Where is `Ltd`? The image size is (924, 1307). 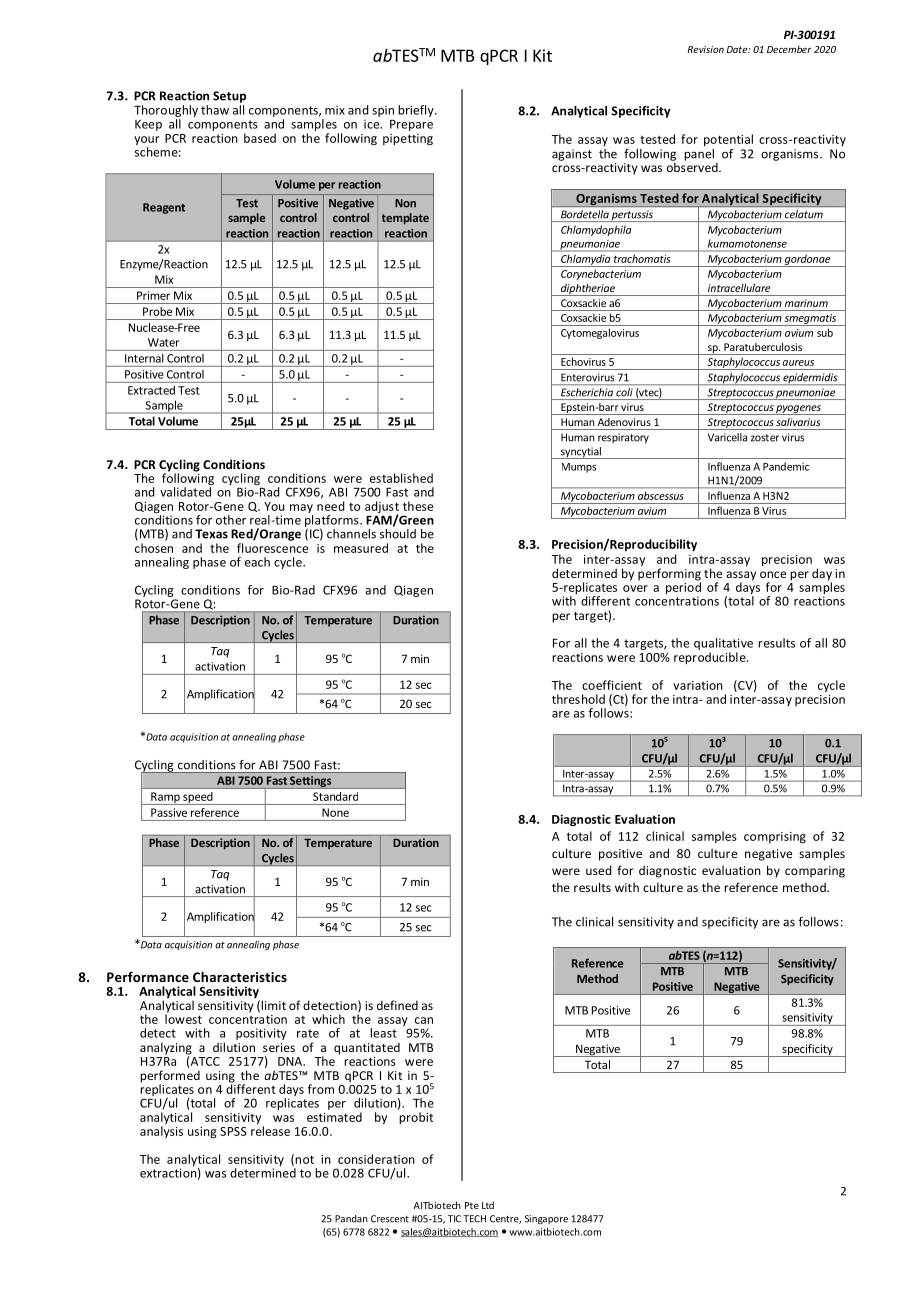
Ltd is located at coordinates (488, 1205).
